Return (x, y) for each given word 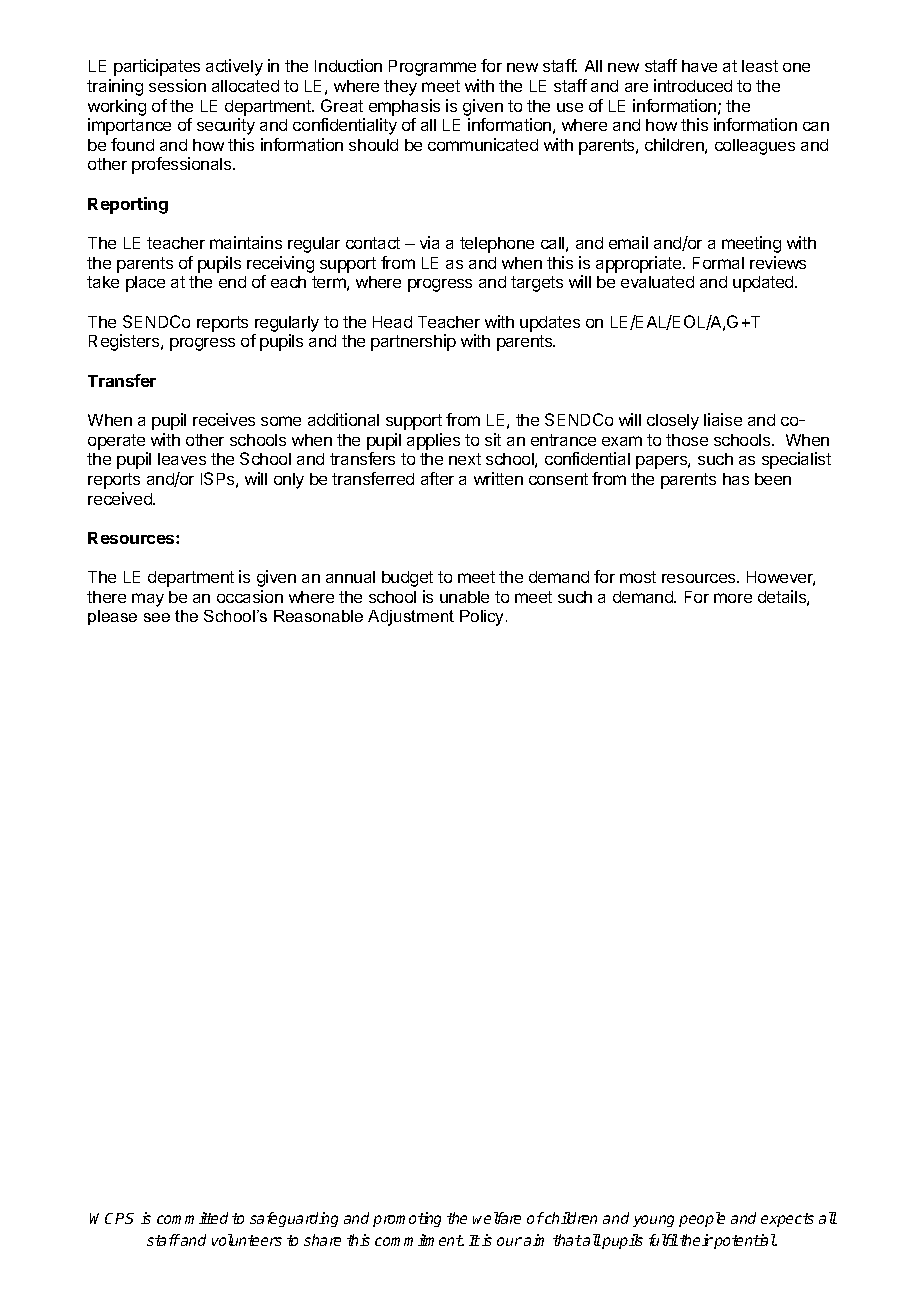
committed (192, 1218)
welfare (497, 1218)
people (702, 1219)
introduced (693, 85)
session (177, 85)
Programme (432, 68)
